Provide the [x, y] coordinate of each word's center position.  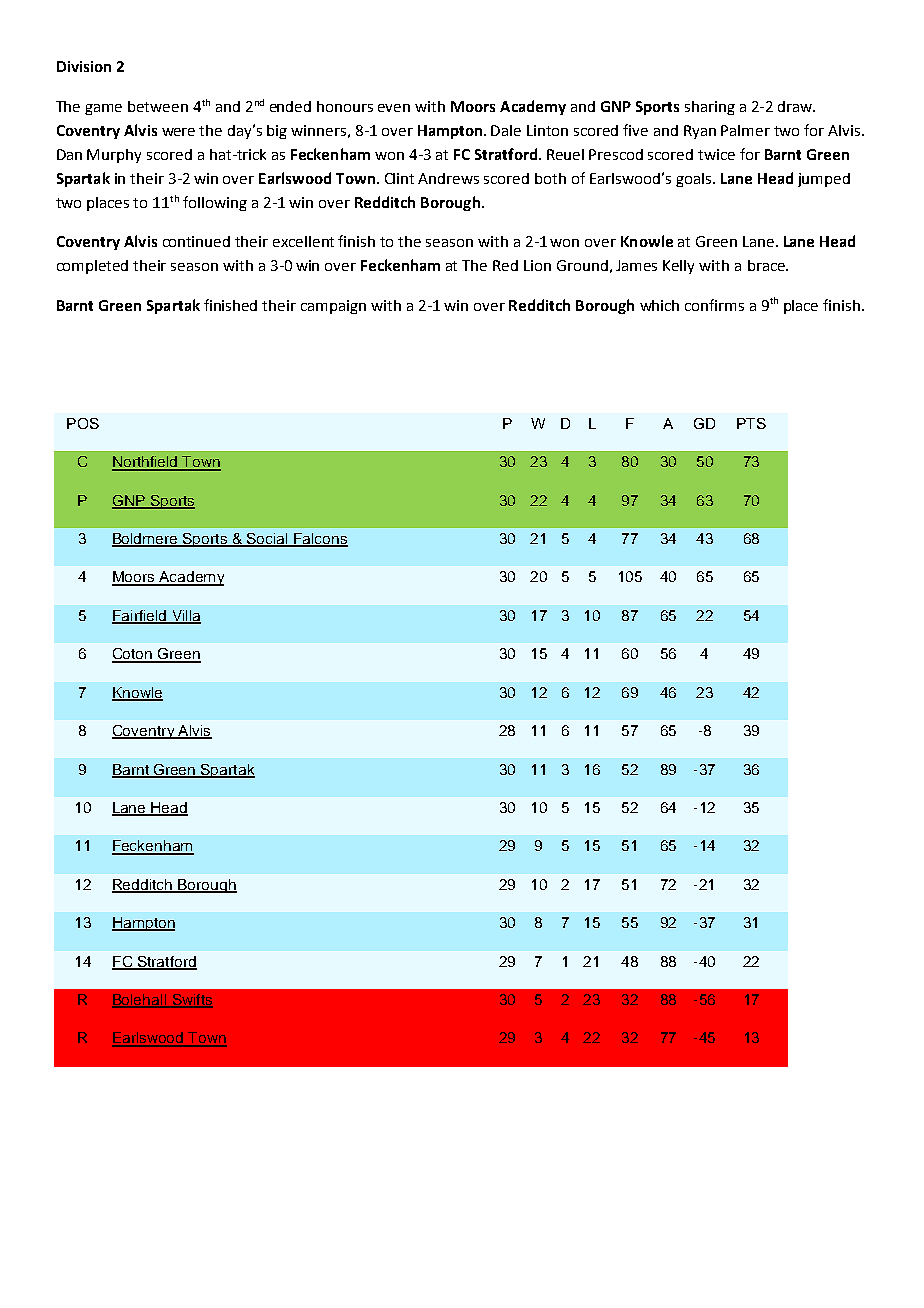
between [158, 106]
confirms [714, 305]
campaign [333, 307]
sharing [710, 108]
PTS [751, 423]
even [394, 108]
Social [267, 540]
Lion [537, 265]
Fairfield [140, 617]
